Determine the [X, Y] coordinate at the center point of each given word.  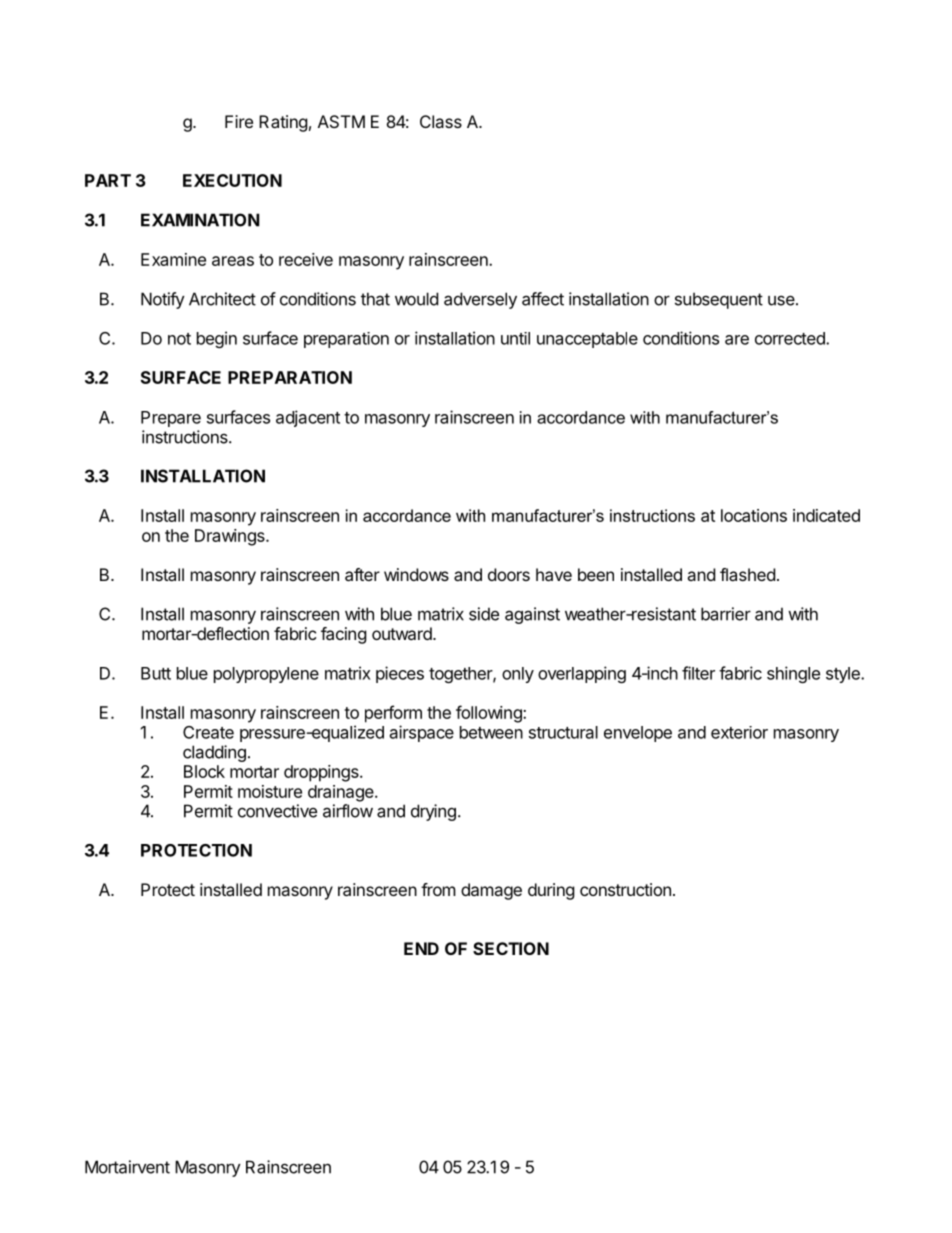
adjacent [308, 418]
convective [277, 811]
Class [441, 121]
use [782, 300]
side [484, 614]
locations [754, 515]
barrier [726, 614]
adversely [480, 300]
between [491, 732]
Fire [239, 121]
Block [204, 771]
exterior [739, 732]
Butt [156, 673]
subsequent [719, 300]
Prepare [171, 419]
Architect [222, 299]
